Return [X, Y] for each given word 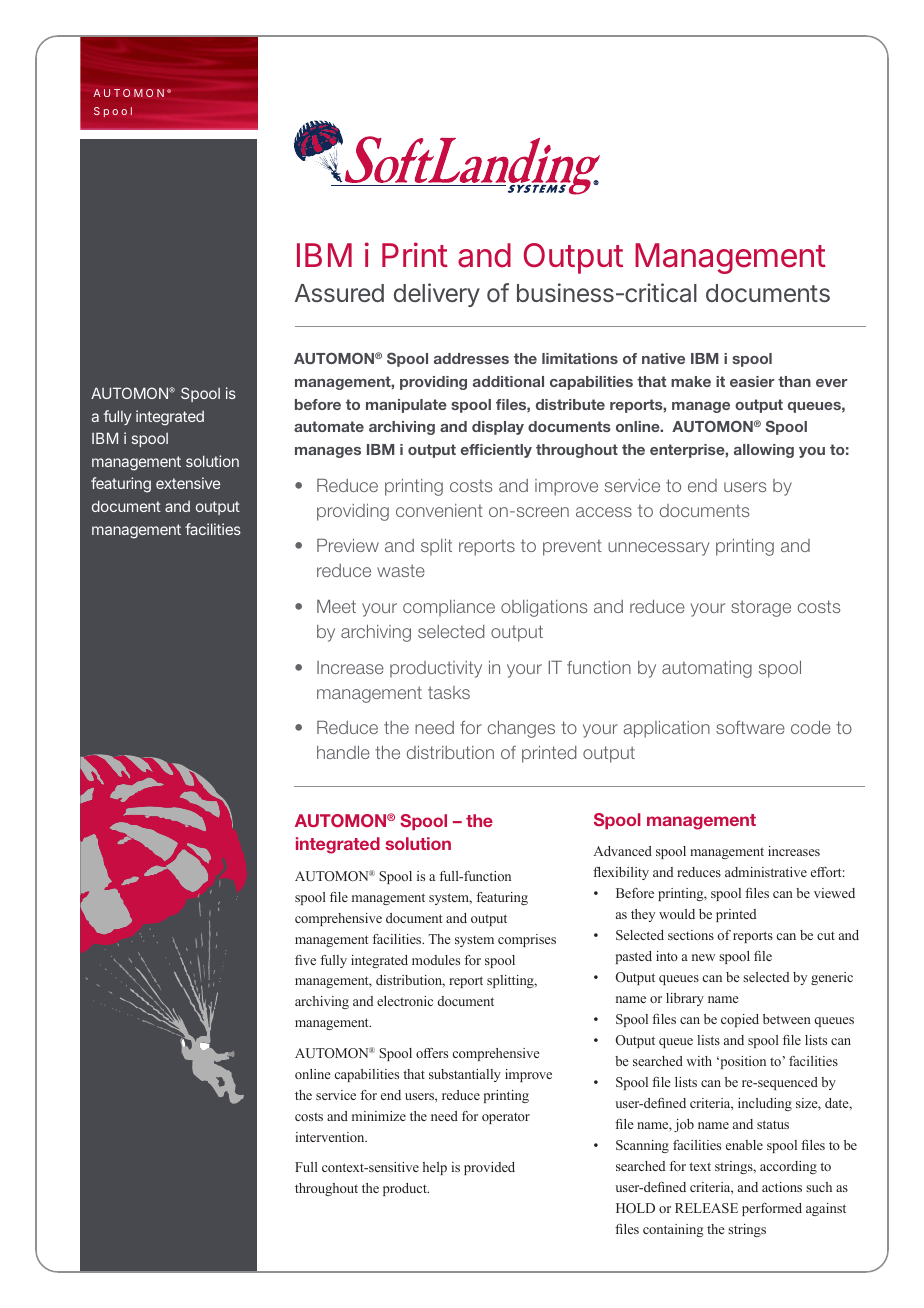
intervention [331, 1137]
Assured [339, 293]
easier [752, 381]
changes [521, 729]
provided [489, 1168]
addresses [471, 358]
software [750, 727]
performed [772, 1209]
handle [343, 752]
